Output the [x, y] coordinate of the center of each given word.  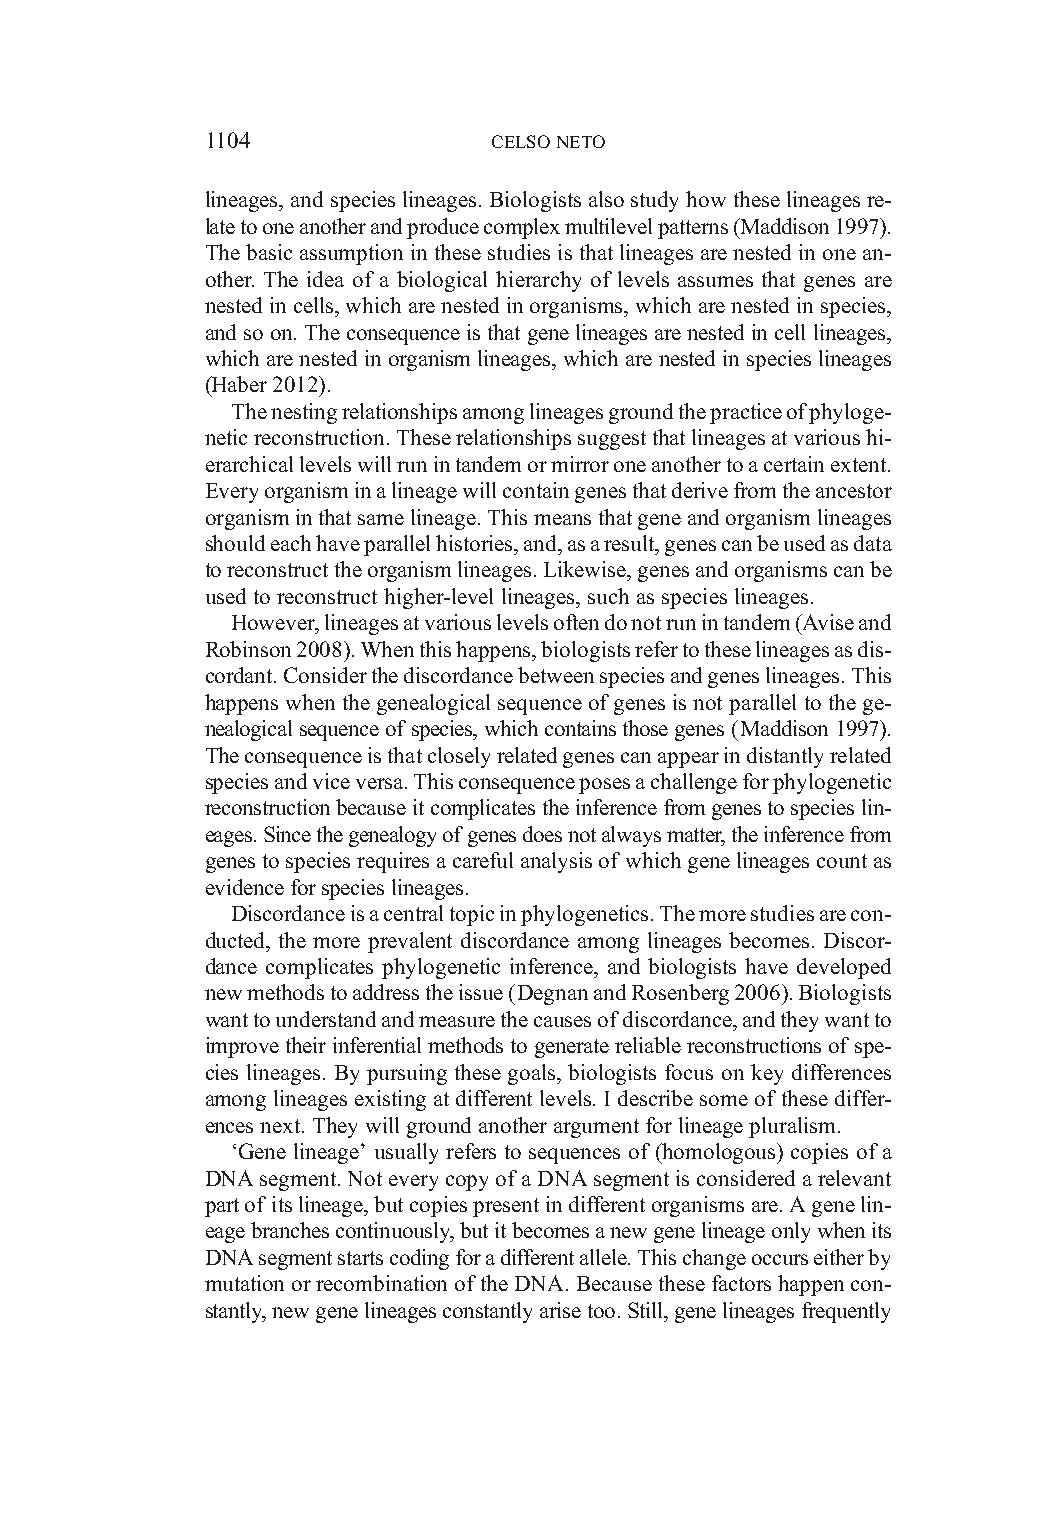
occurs [780, 1259]
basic [269, 252]
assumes [715, 281]
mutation [244, 1283]
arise [560, 1310]
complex [522, 228]
